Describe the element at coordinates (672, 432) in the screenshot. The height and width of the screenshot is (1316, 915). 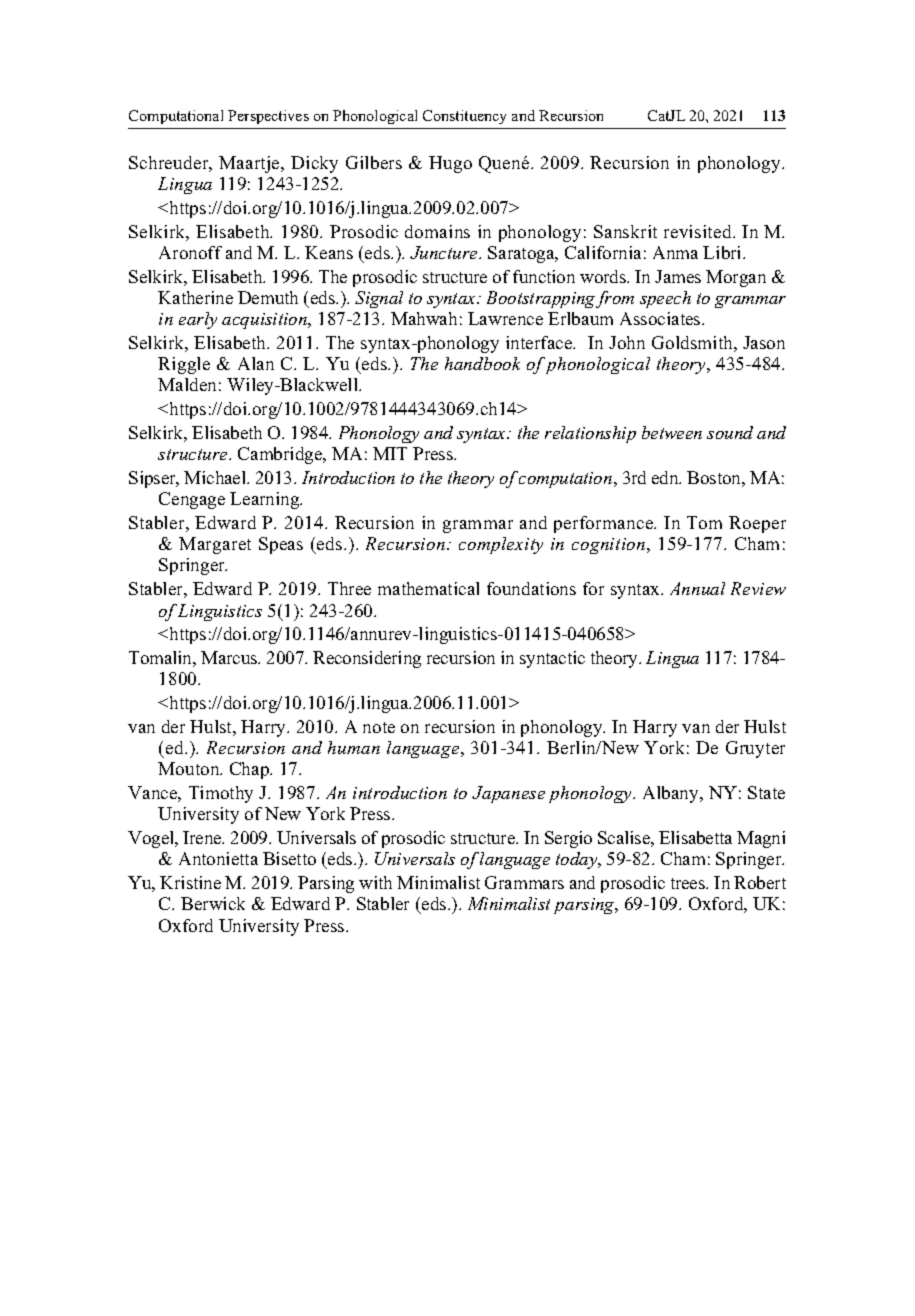
I see `between` at that location.
